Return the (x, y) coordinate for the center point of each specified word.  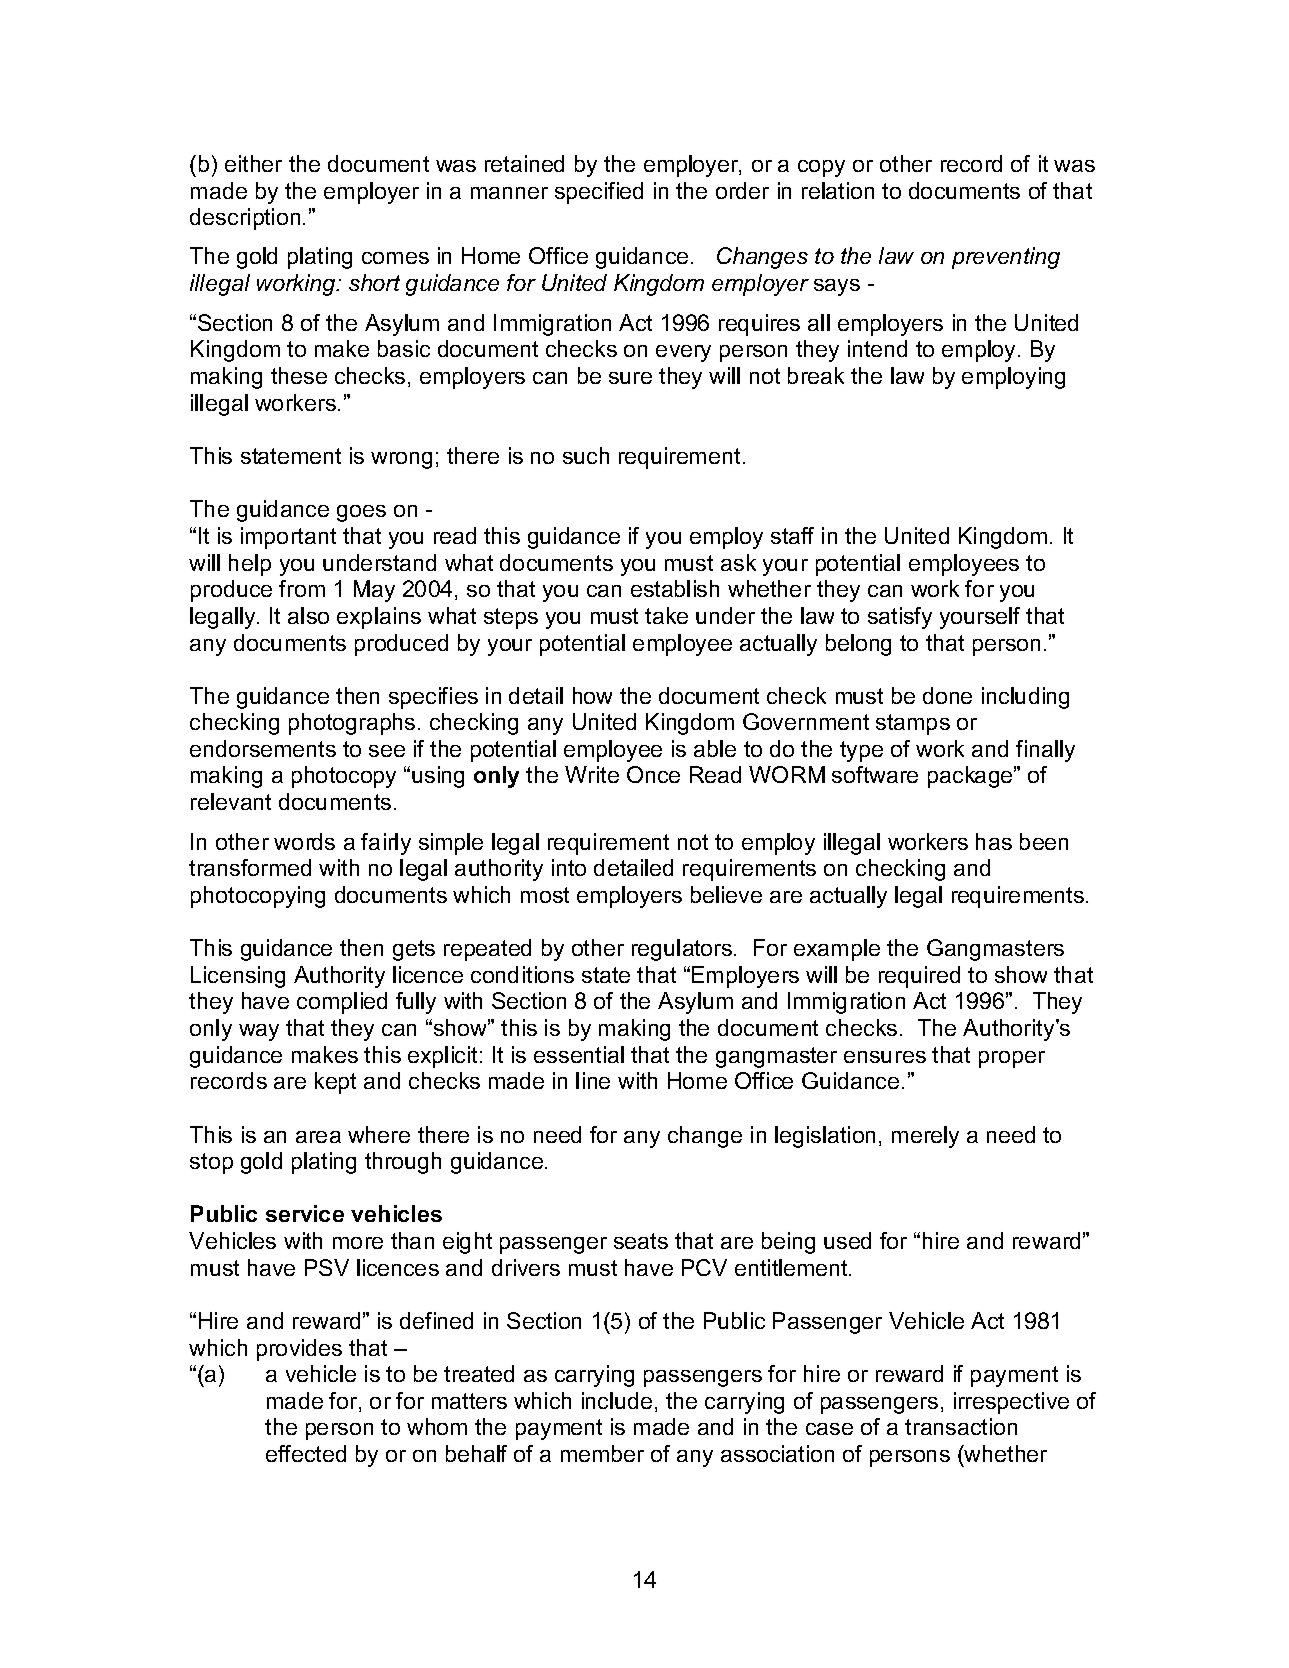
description (245, 219)
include (617, 1400)
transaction (961, 1426)
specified (599, 193)
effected (306, 1453)
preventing (1006, 258)
